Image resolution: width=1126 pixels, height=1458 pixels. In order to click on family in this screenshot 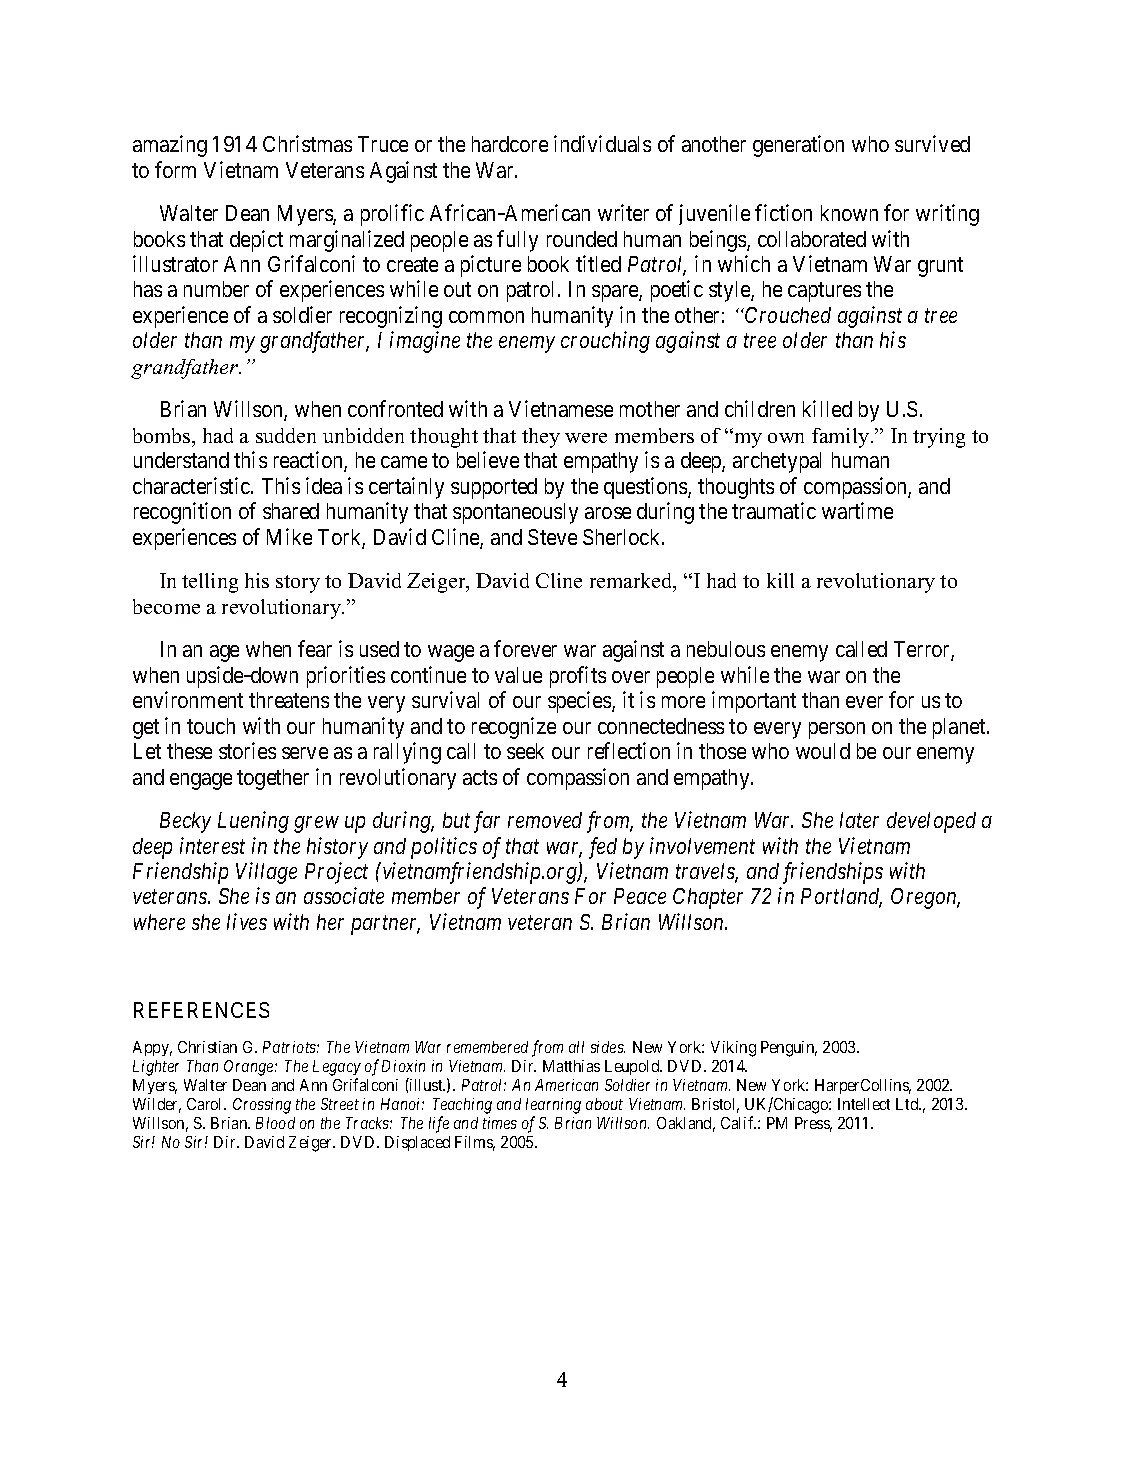, I will do `click(842, 438)`.
